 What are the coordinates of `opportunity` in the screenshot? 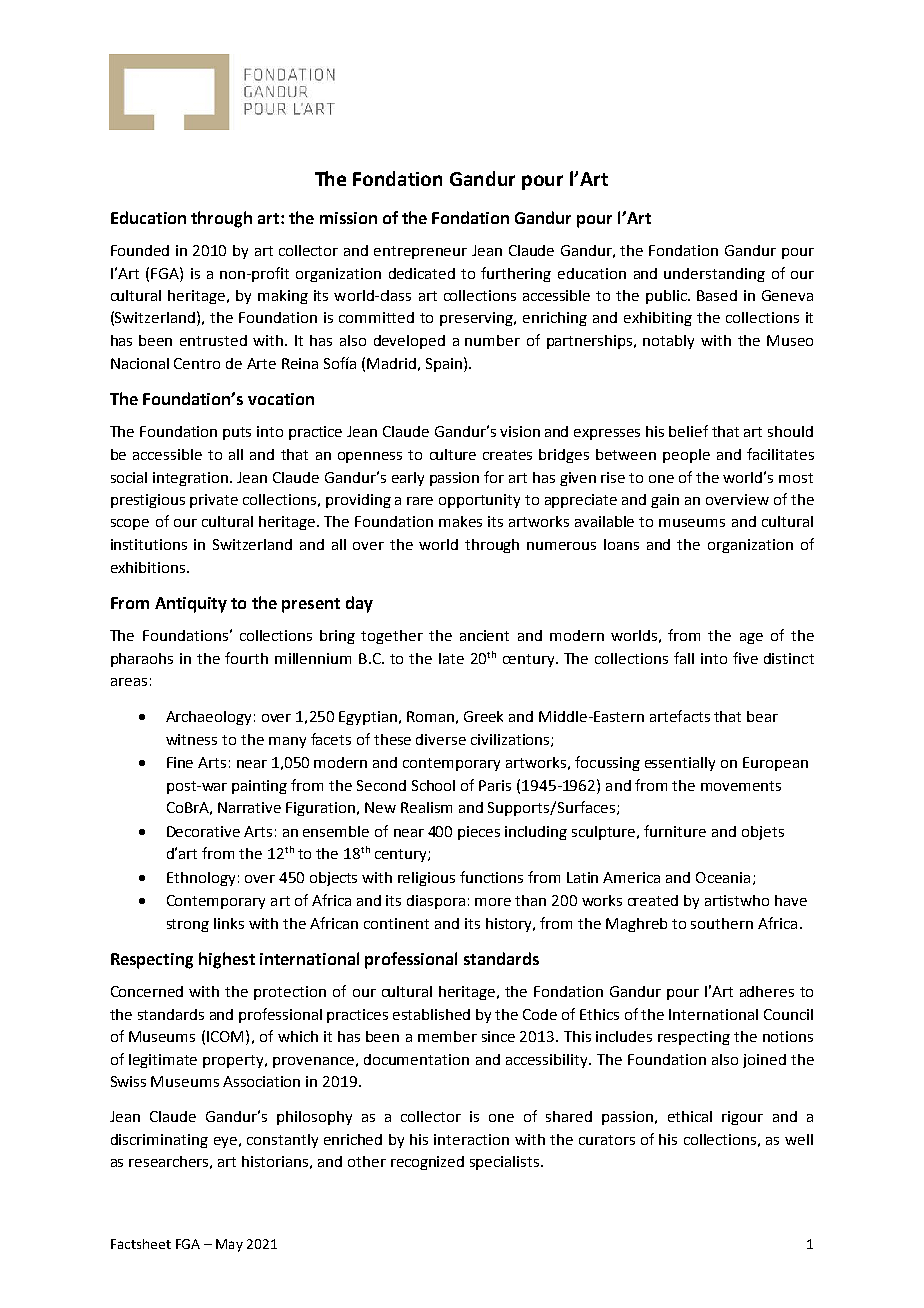 It's located at (479, 501).
